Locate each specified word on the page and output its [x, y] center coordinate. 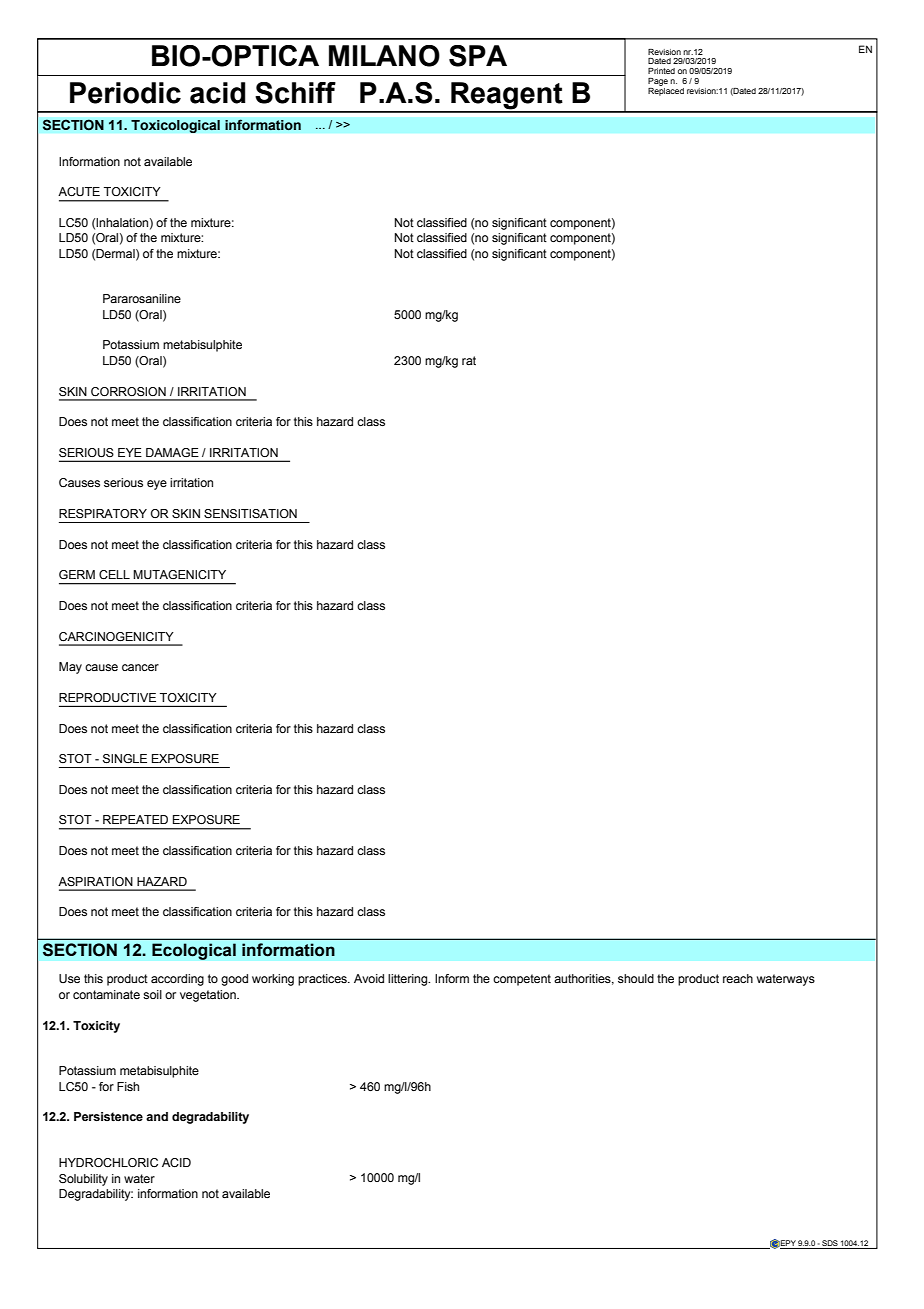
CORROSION [128, 391]
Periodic [125, 93]
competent [522, 980]
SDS [830, 1243]
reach [738, 978]
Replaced [666, 90]
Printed [661, 71]
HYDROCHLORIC [108, 1162]
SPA [478, 56]
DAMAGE [172, 452]
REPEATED [135, 819]
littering [409, 980]
